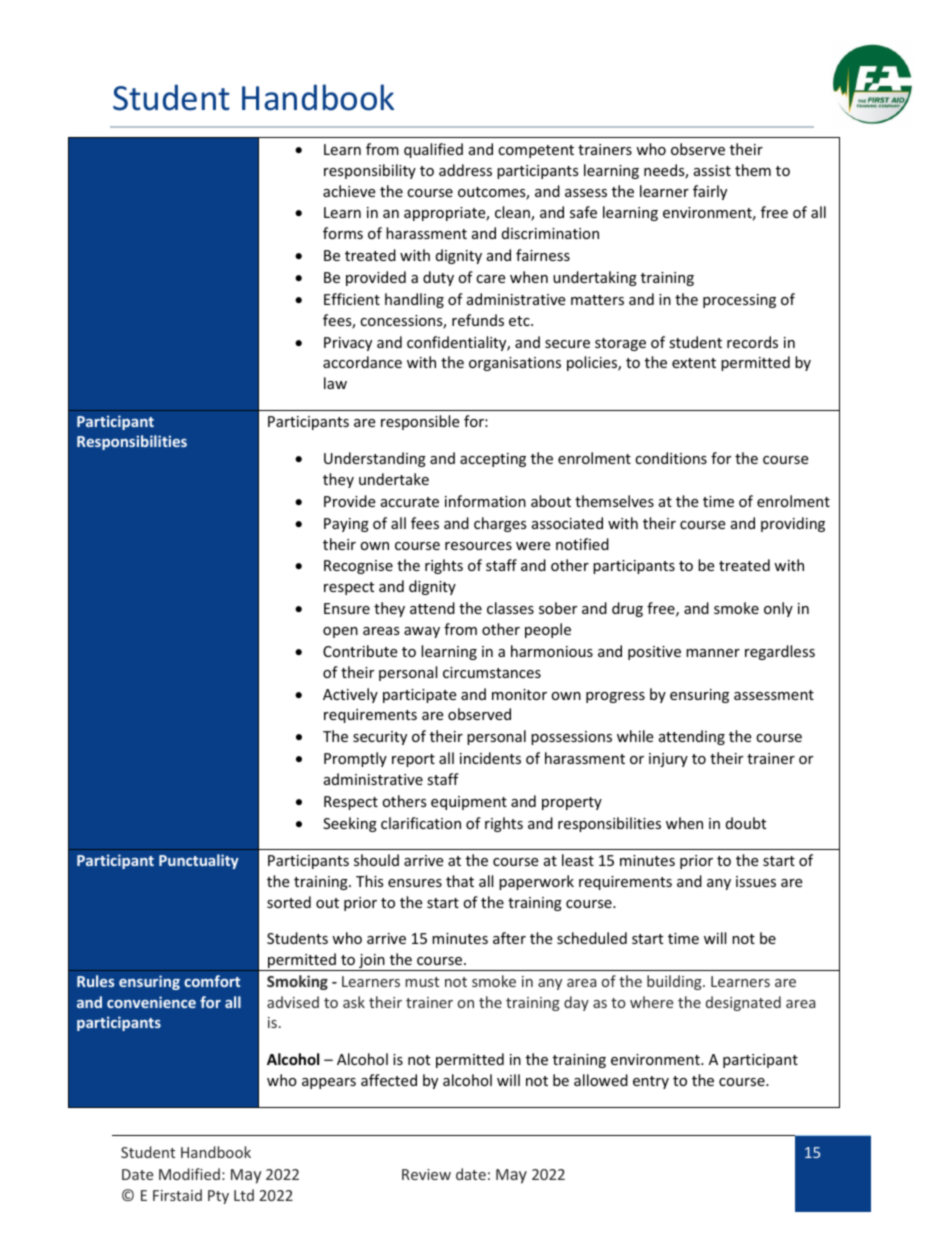 The image size is (952, 1233). What do you see at coordinates (410, 502) in the screenshot?
I see `accurate` at bounding box center [410, 502].
